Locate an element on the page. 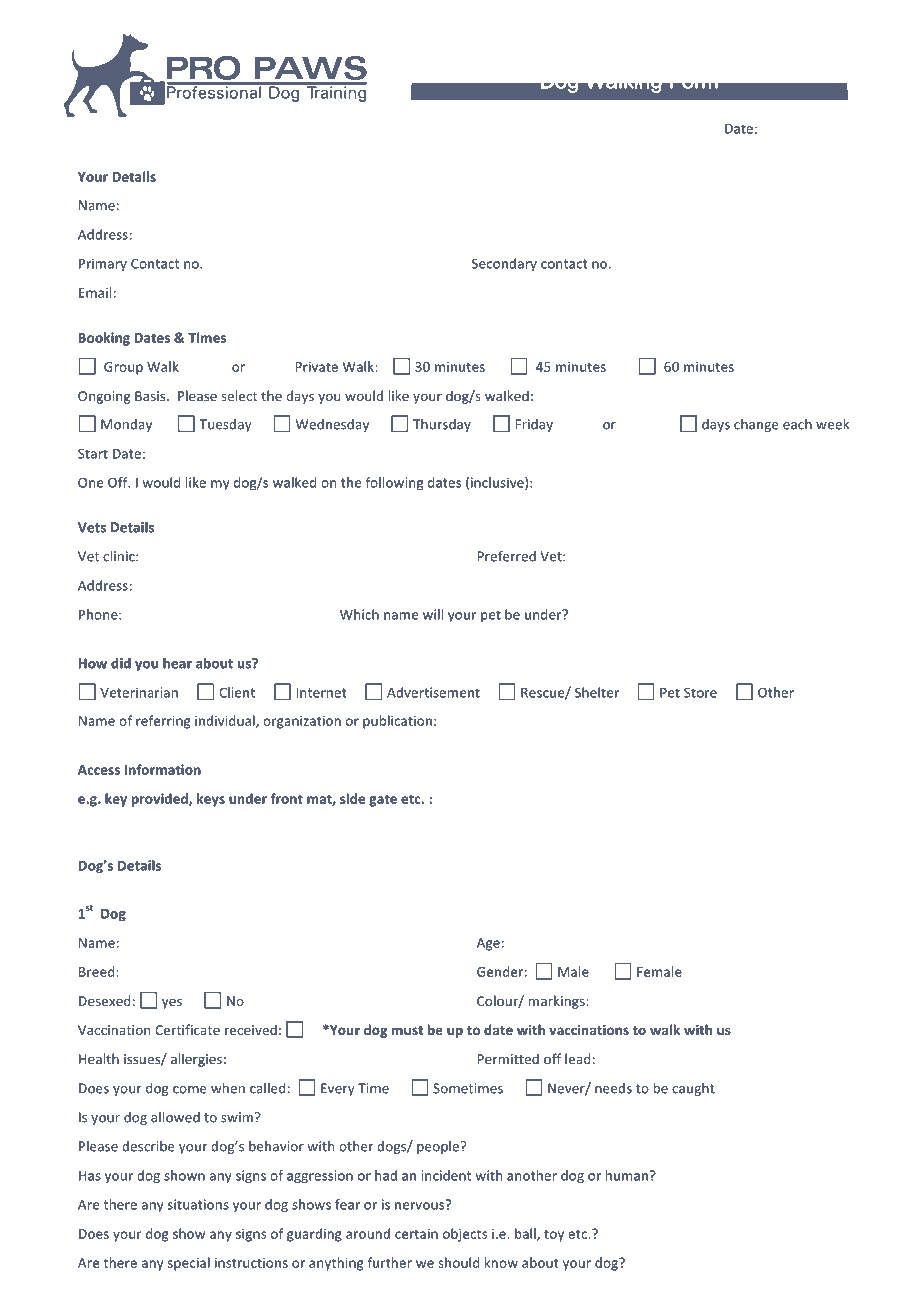 The height and width of the image is (1308, 924). Certificate is located at coordinates (187, 1029).
